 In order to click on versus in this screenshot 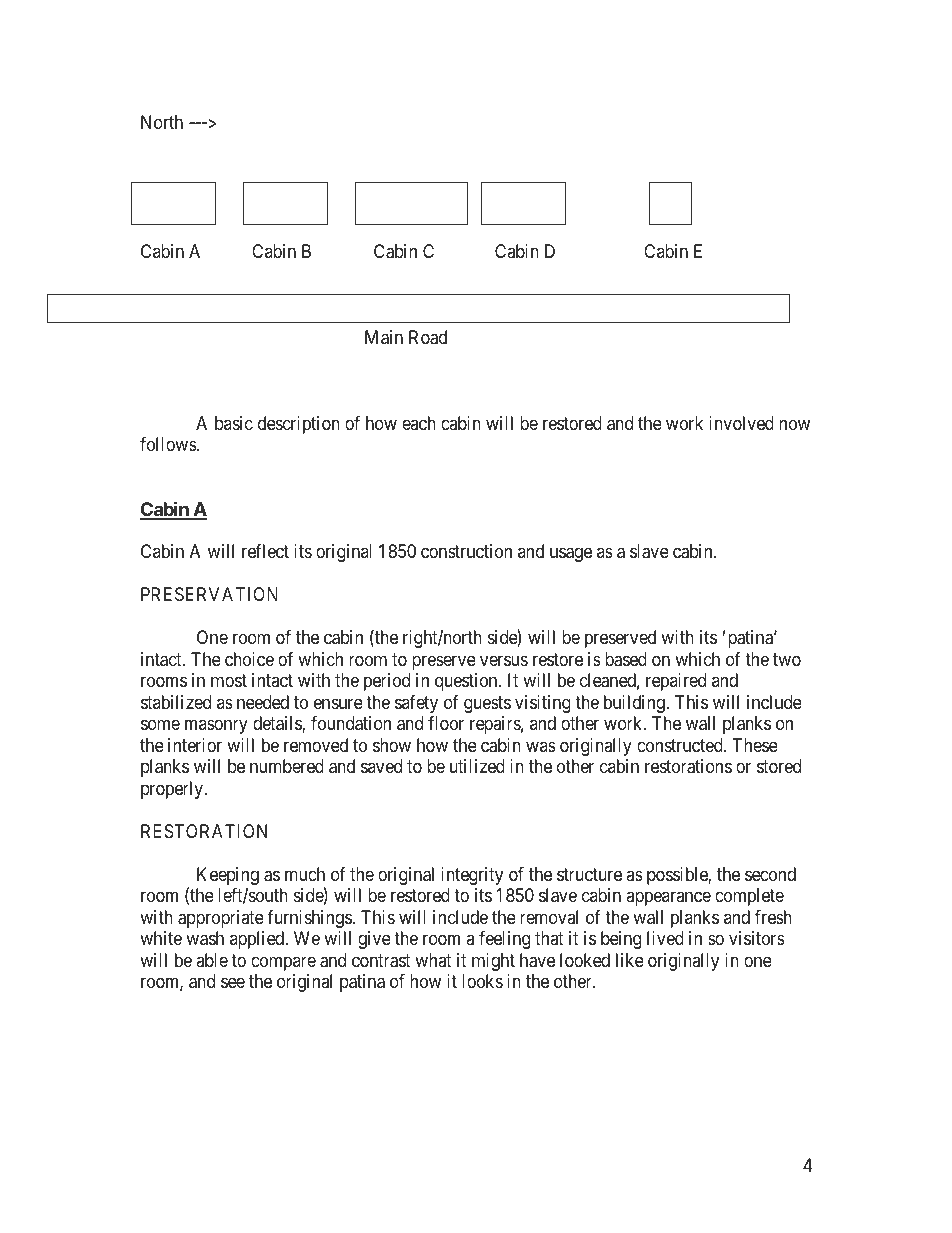, I will do `click(504, 660)`.
